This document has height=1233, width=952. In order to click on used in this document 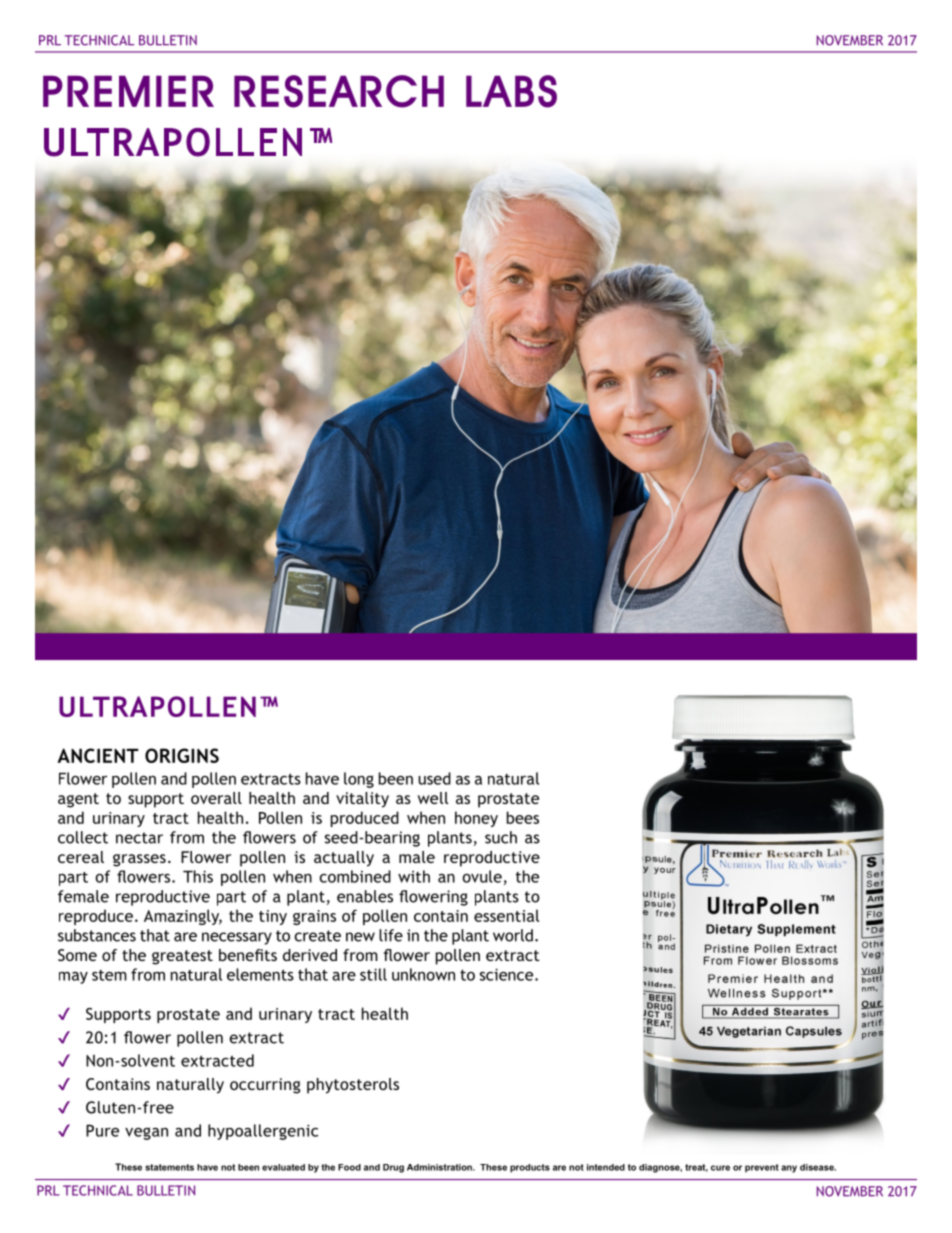, I will do `click(434, 778)`.
